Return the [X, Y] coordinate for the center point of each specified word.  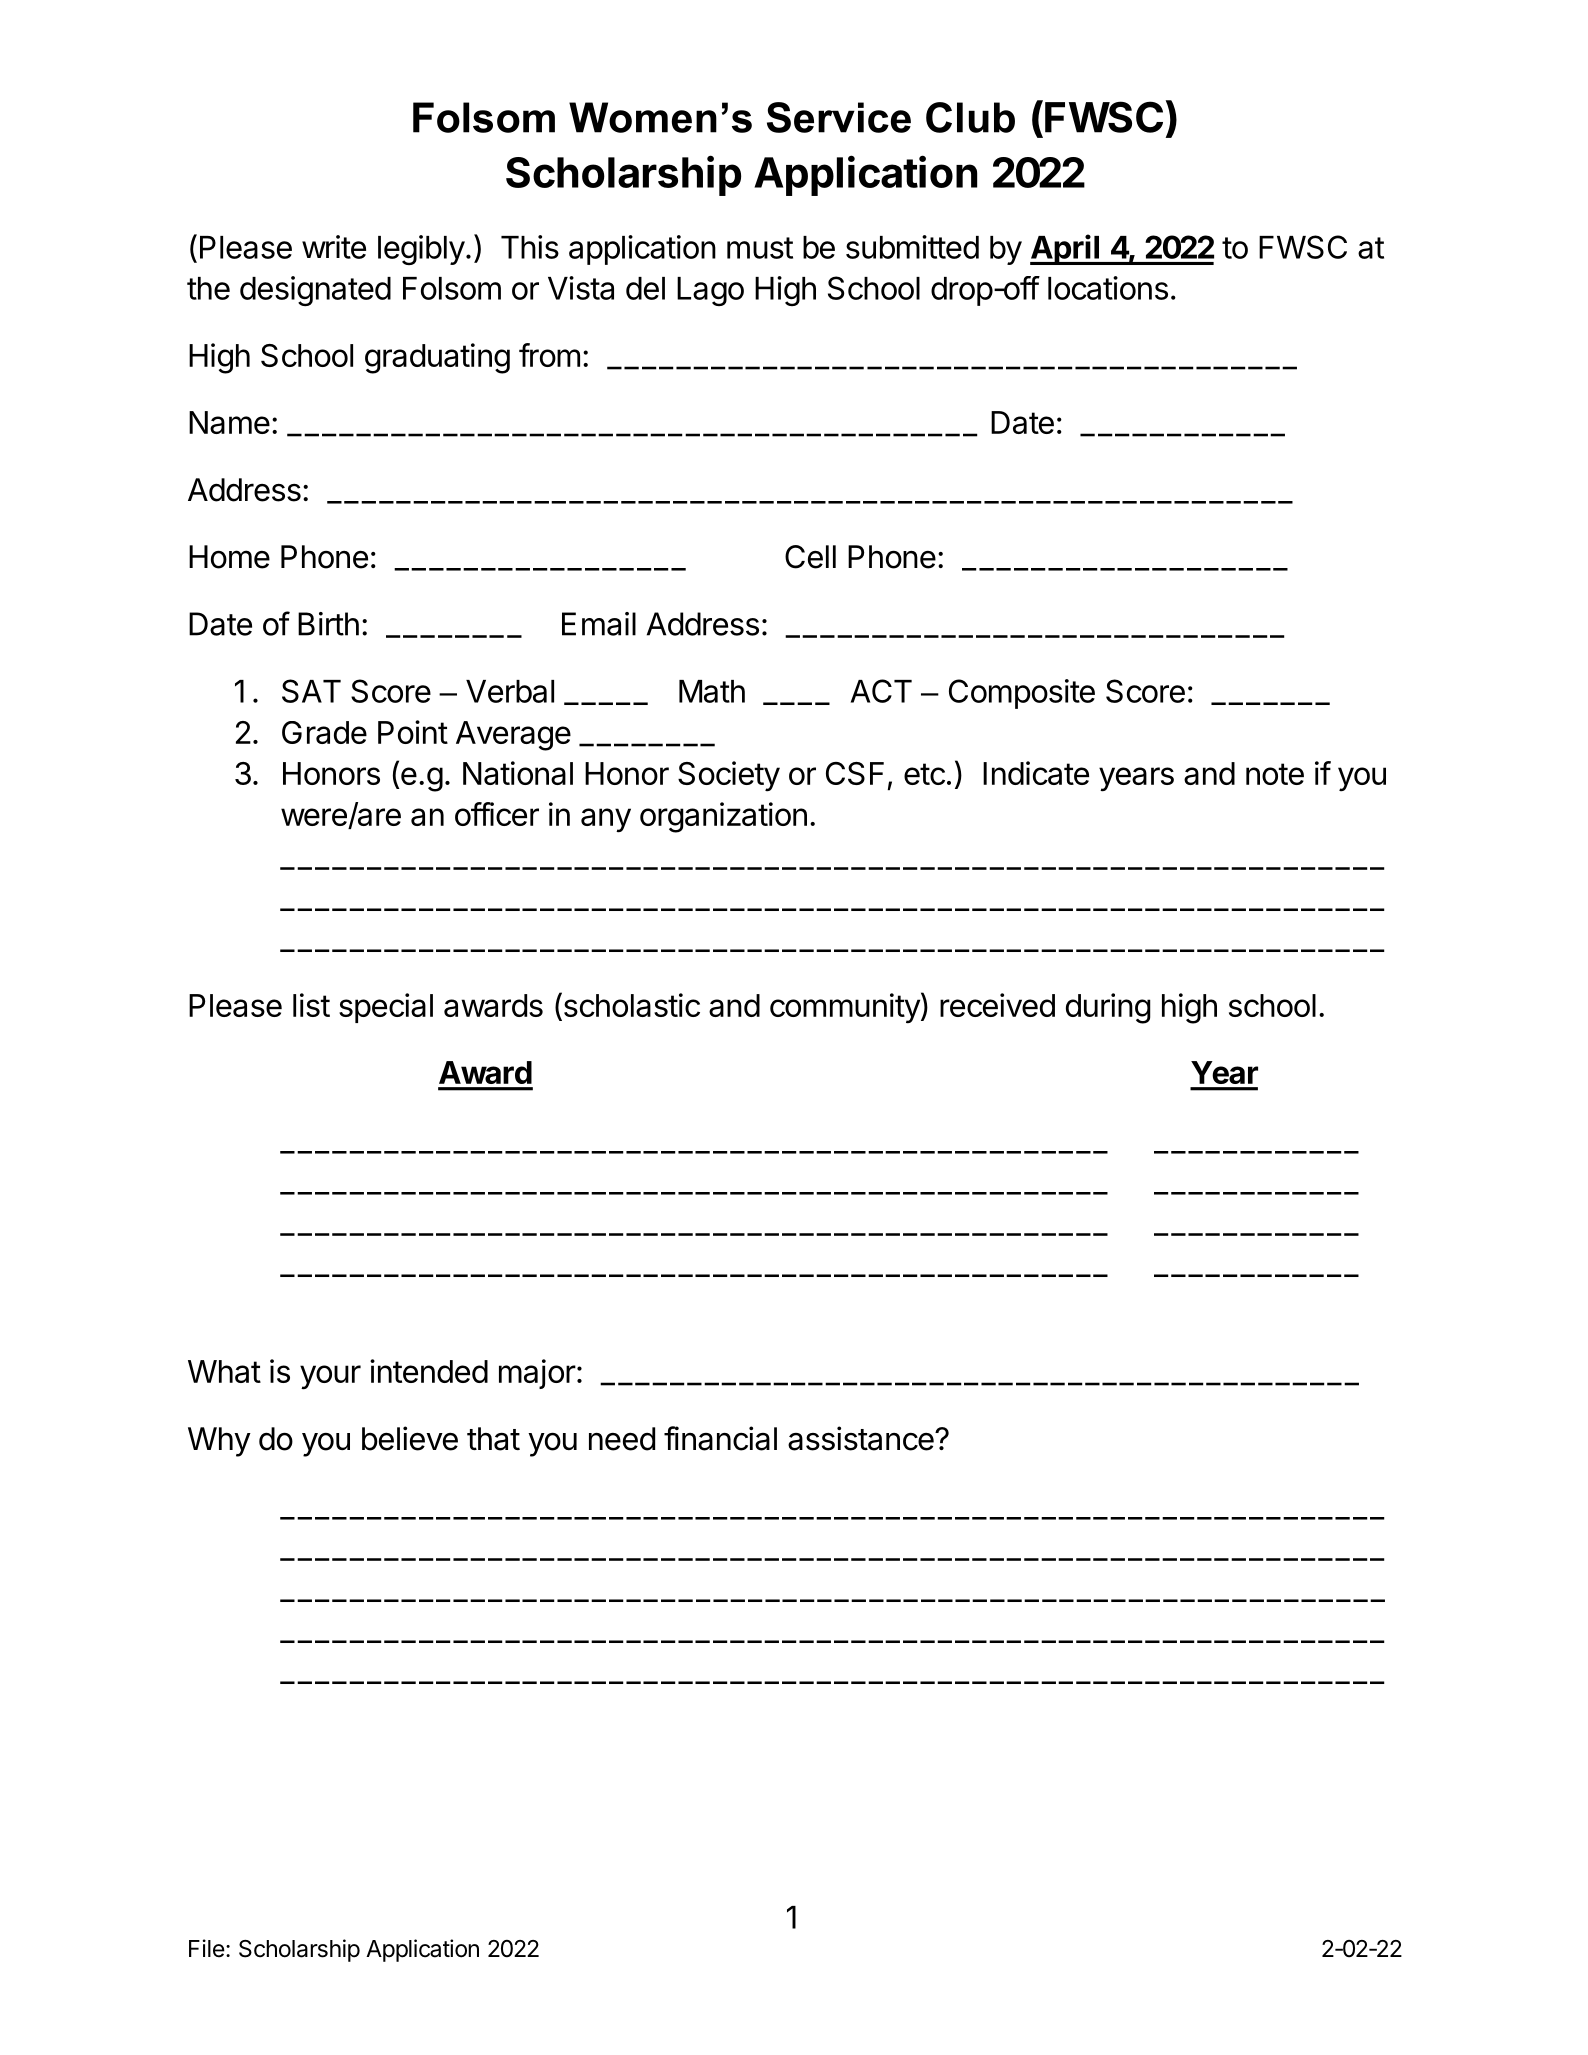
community [845, 1008]
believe [410, 1438]
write [334, 247]
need [622, 1439]
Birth [328, 624]
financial [720, 1438]
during [1108, 1008]
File [207, 1948]
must [760, 248]
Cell [810, 557]
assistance [862, 1438]
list [311, 1005]
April [1065, 249]
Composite [1022, 694]
